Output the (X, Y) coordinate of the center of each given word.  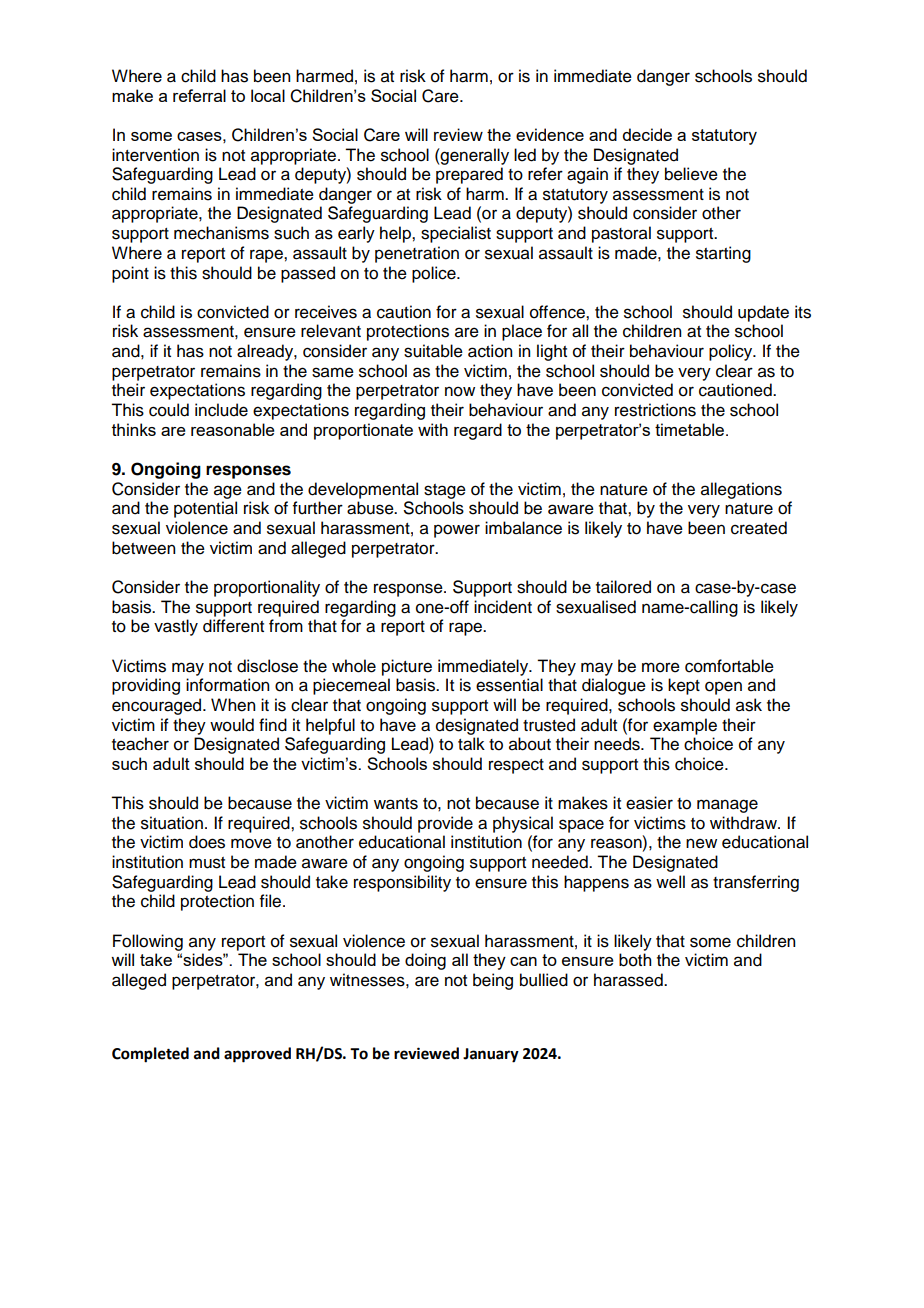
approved (257, 1055)
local (268, 95)
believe (691, 174)
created (759, 528)
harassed (629, 980)
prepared (469, 175)
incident (503, 607)
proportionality (267, 588)
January (491, 1055)
